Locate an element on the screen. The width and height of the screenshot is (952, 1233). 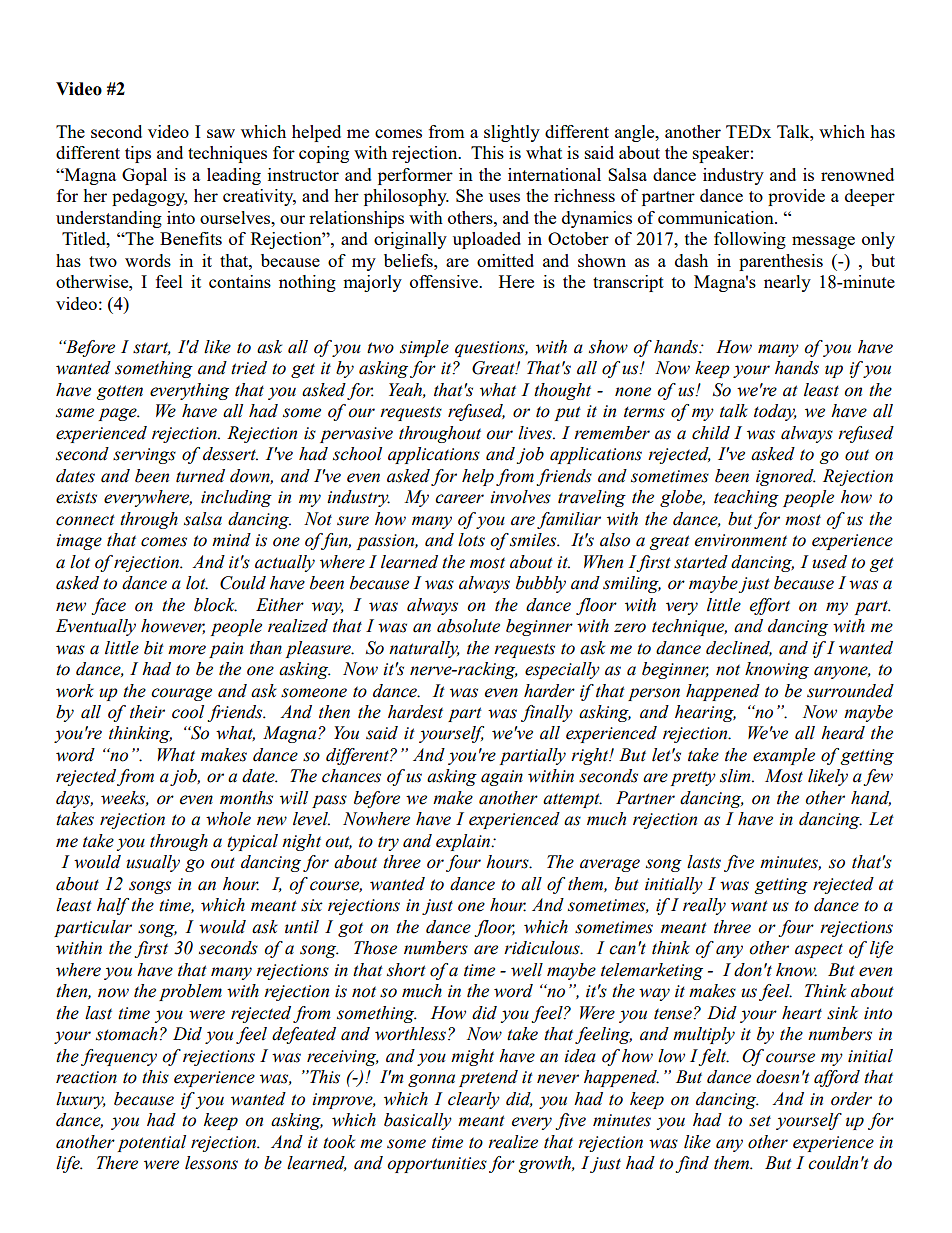
clearly is located at coordinates (474, 1100).
